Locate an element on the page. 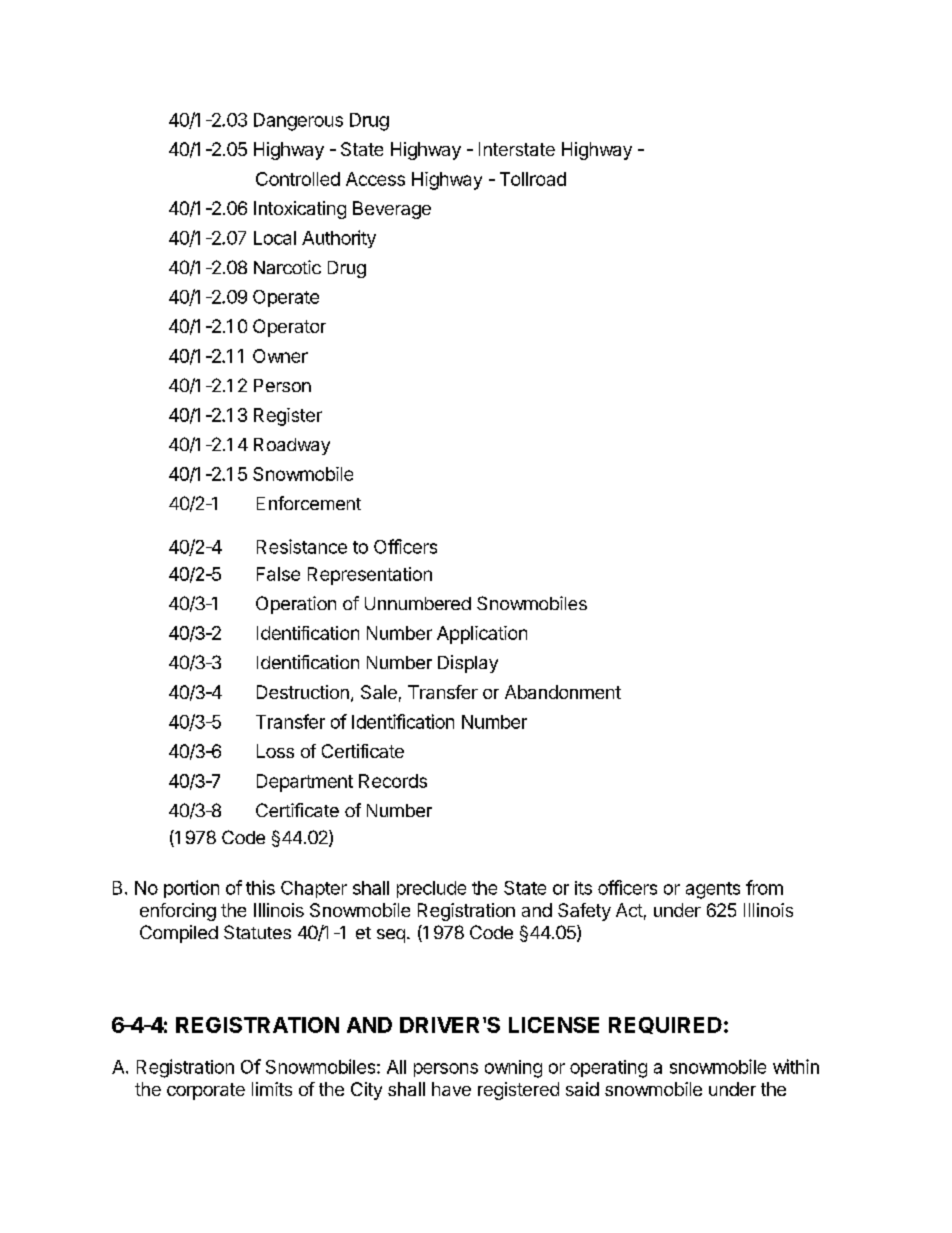  REQUIRED is located at coordinates (665, 1025).
